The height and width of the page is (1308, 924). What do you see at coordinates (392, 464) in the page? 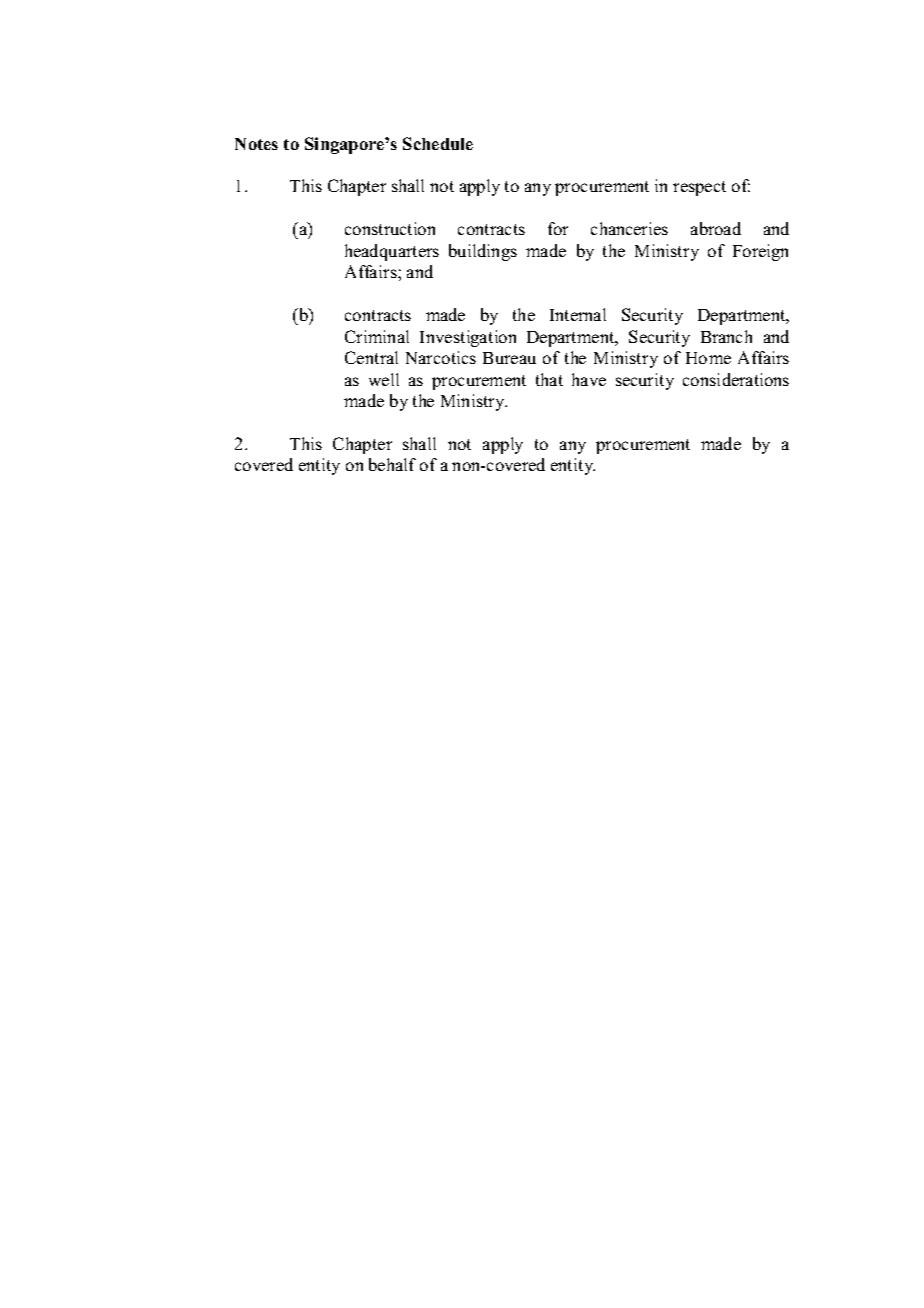
I see `behalf` at bounding box center [392, 464].
